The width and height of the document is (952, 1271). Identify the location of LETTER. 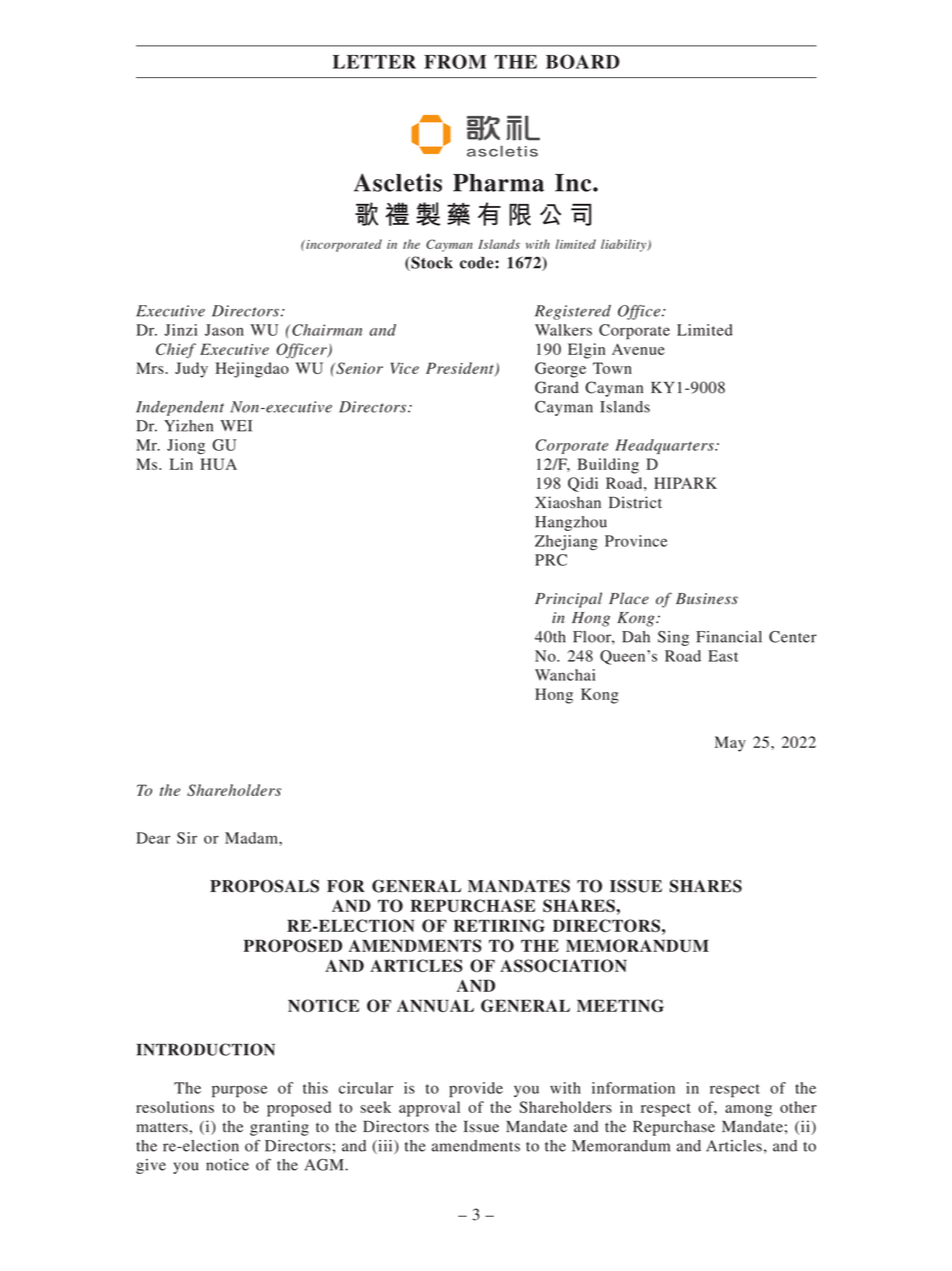
(374, 62).
